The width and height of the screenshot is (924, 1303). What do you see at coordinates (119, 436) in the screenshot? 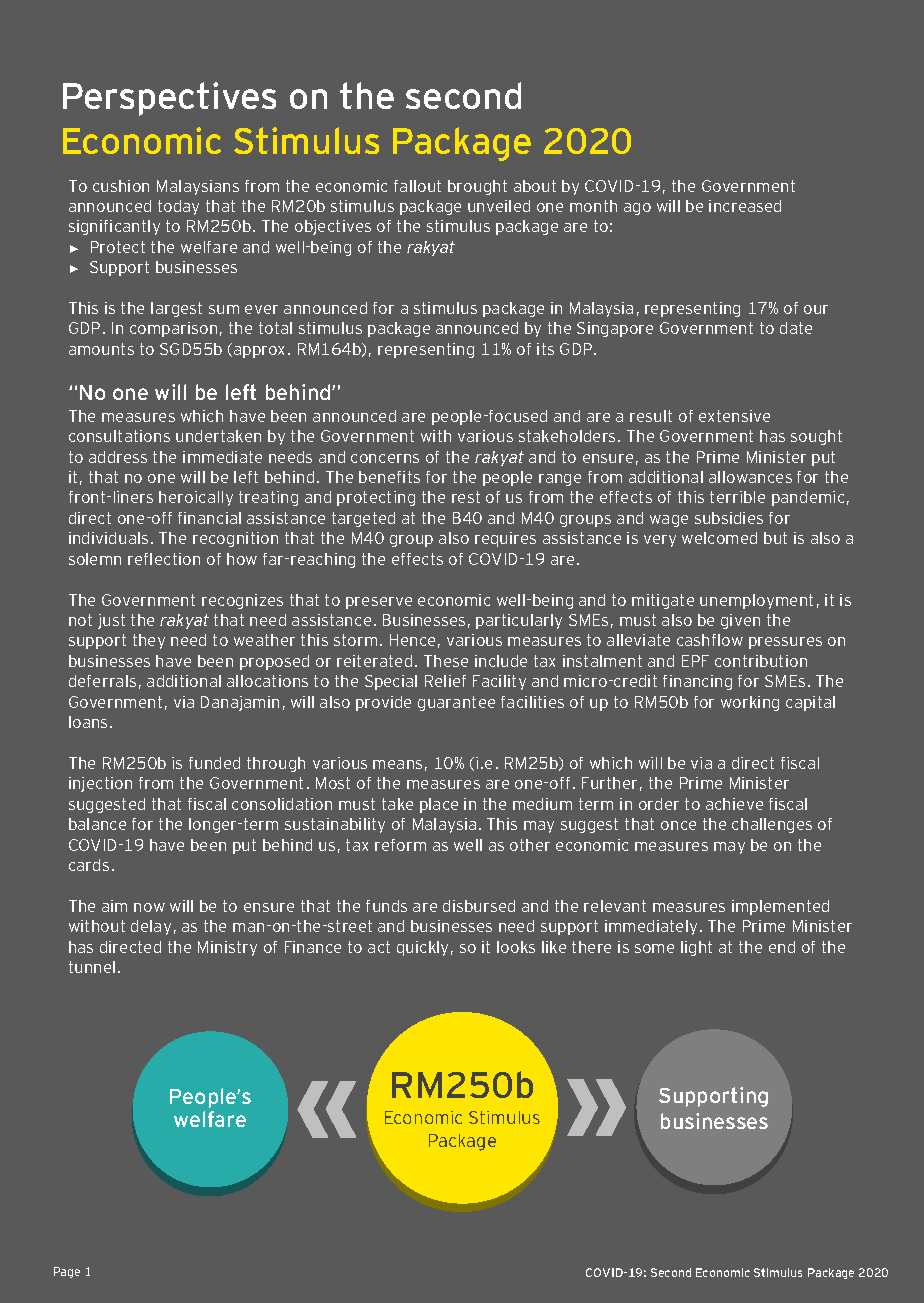
I see `consultations` at bounding box center [119, 436].
